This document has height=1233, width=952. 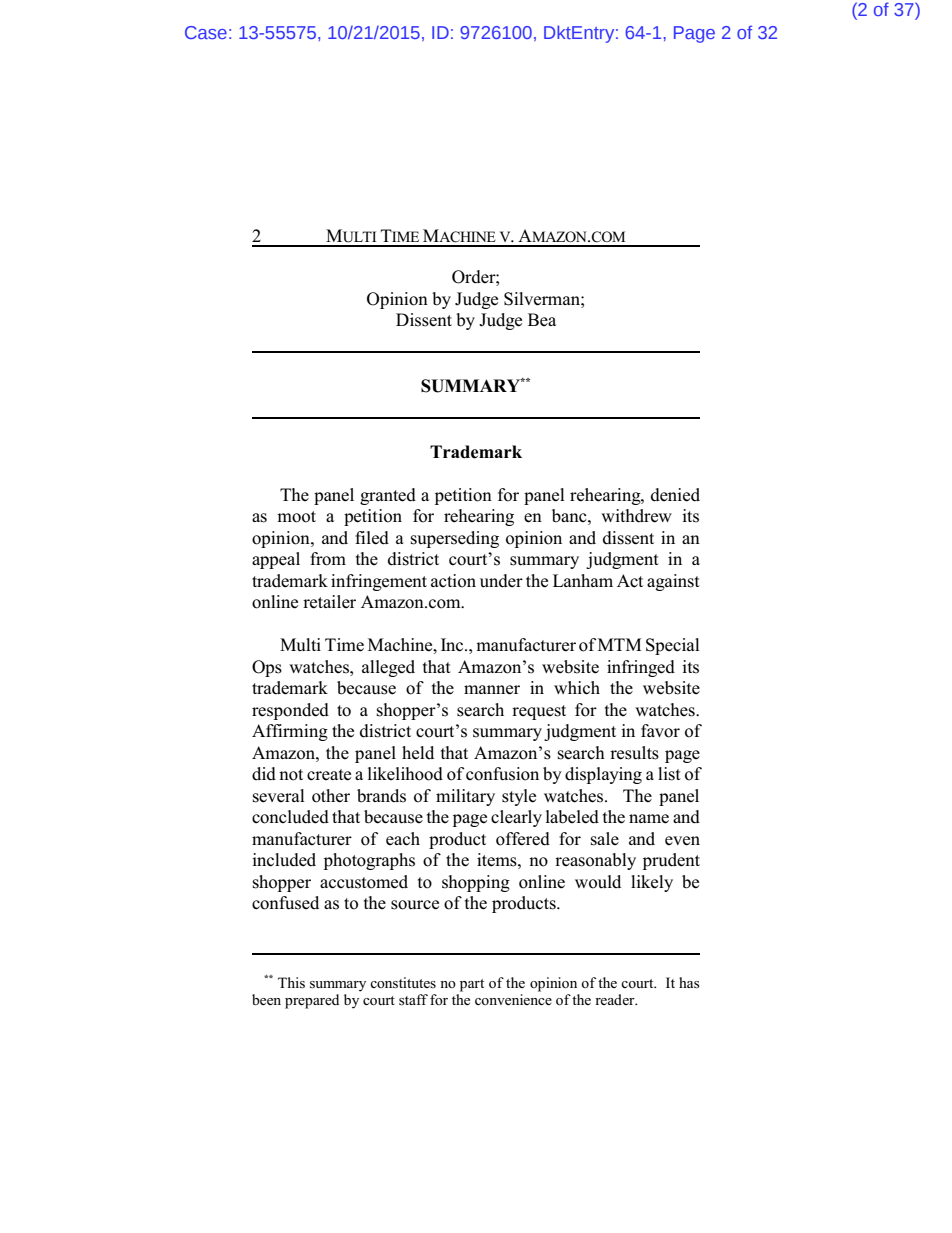 I want to click on withdrew, so click(x=636, y=516).
